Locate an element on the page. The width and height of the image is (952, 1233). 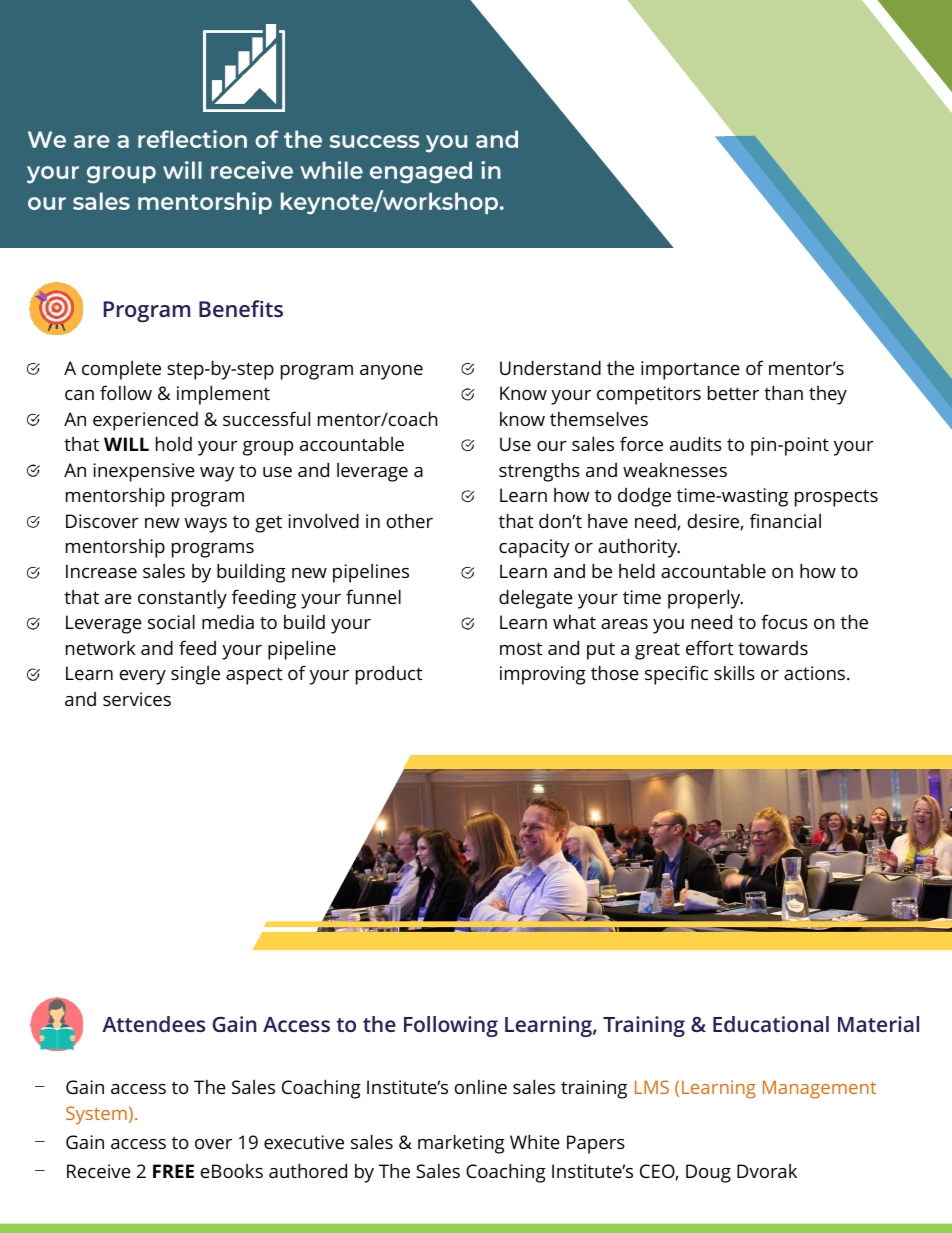
Educational is located at coordinates (771, 1024).
